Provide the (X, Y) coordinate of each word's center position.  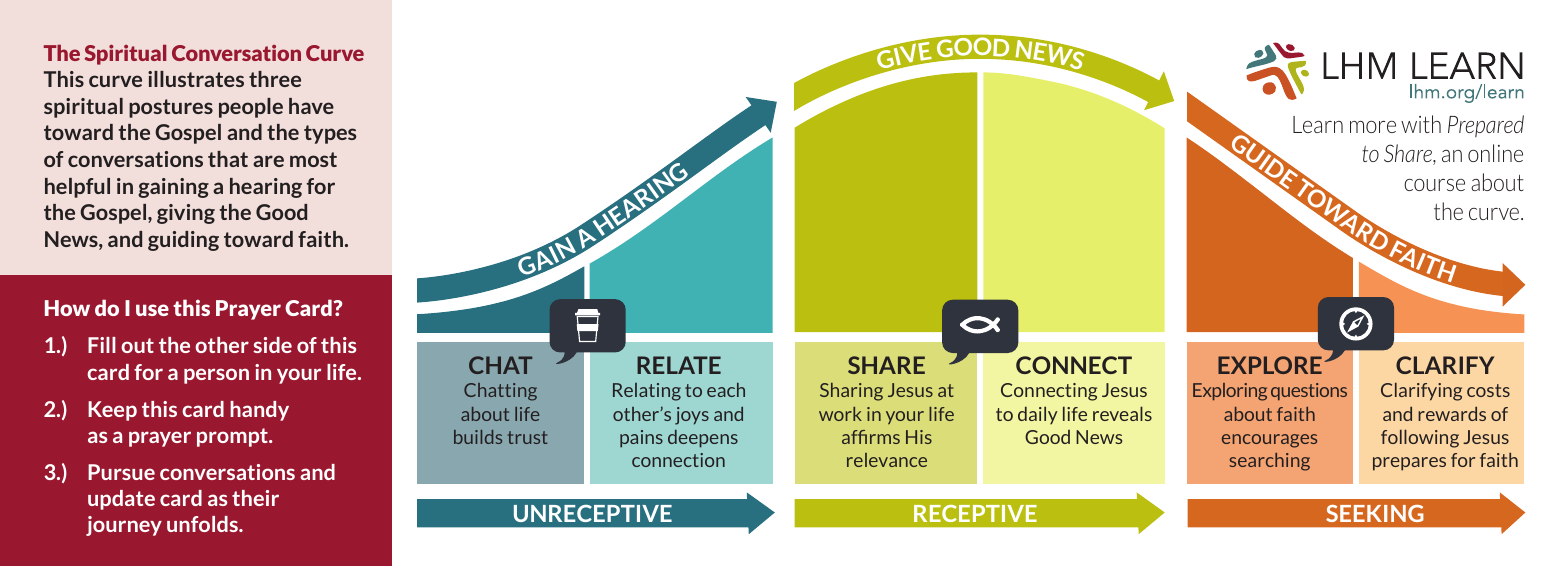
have (311, 106)
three (275, 79)
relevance (887, 460)
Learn (1318, 124)
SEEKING (1375, 513)
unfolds (203, 524)
